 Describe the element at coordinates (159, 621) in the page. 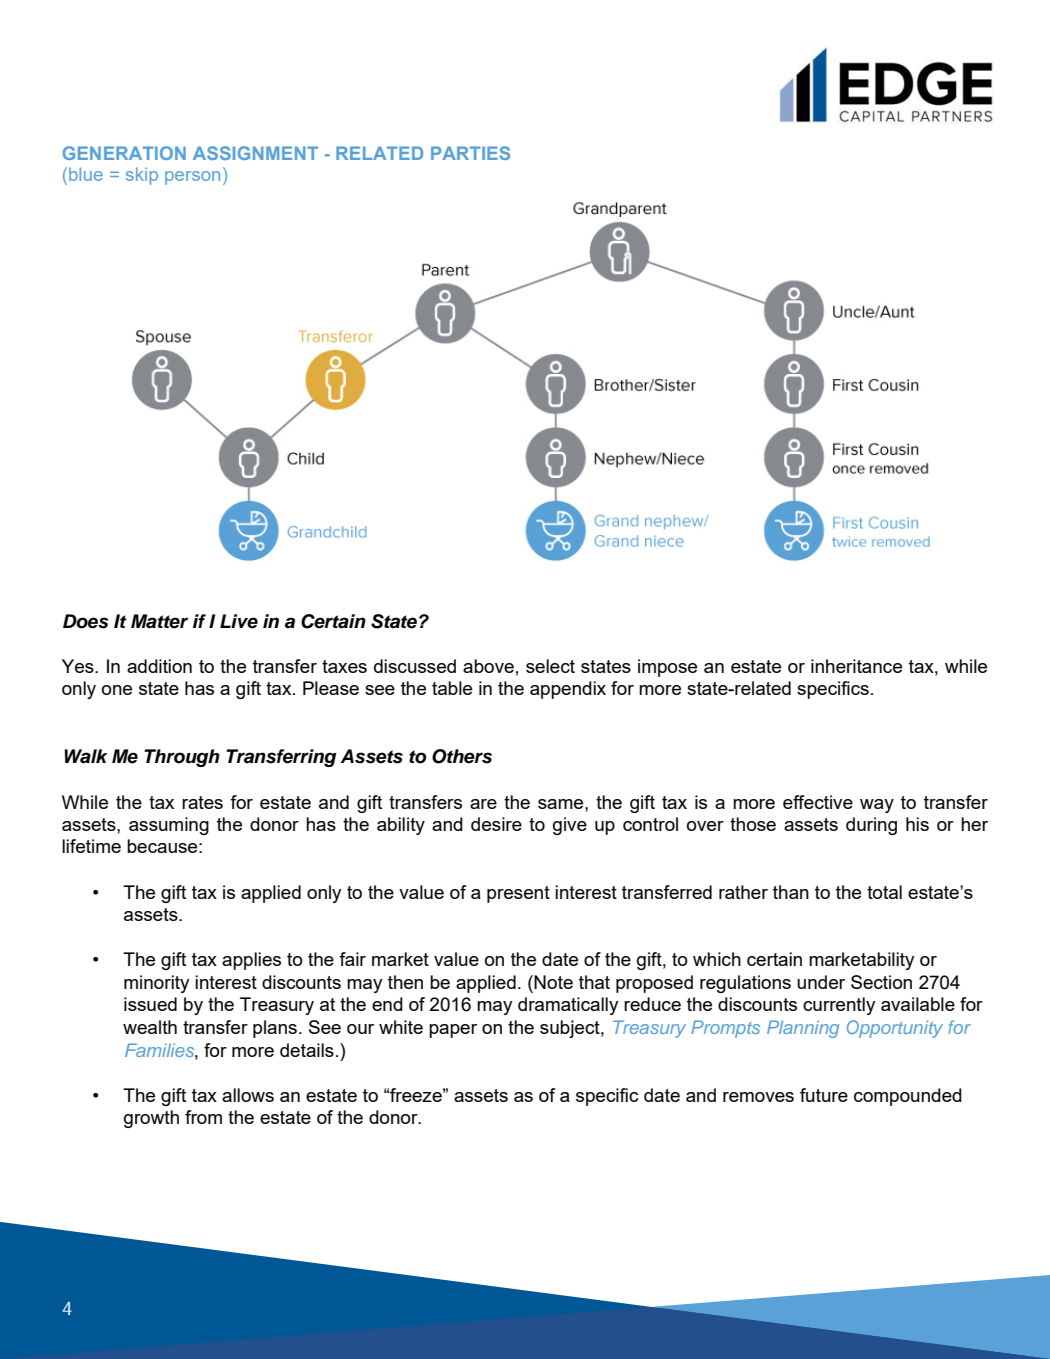

I see `Matter` at that location.
